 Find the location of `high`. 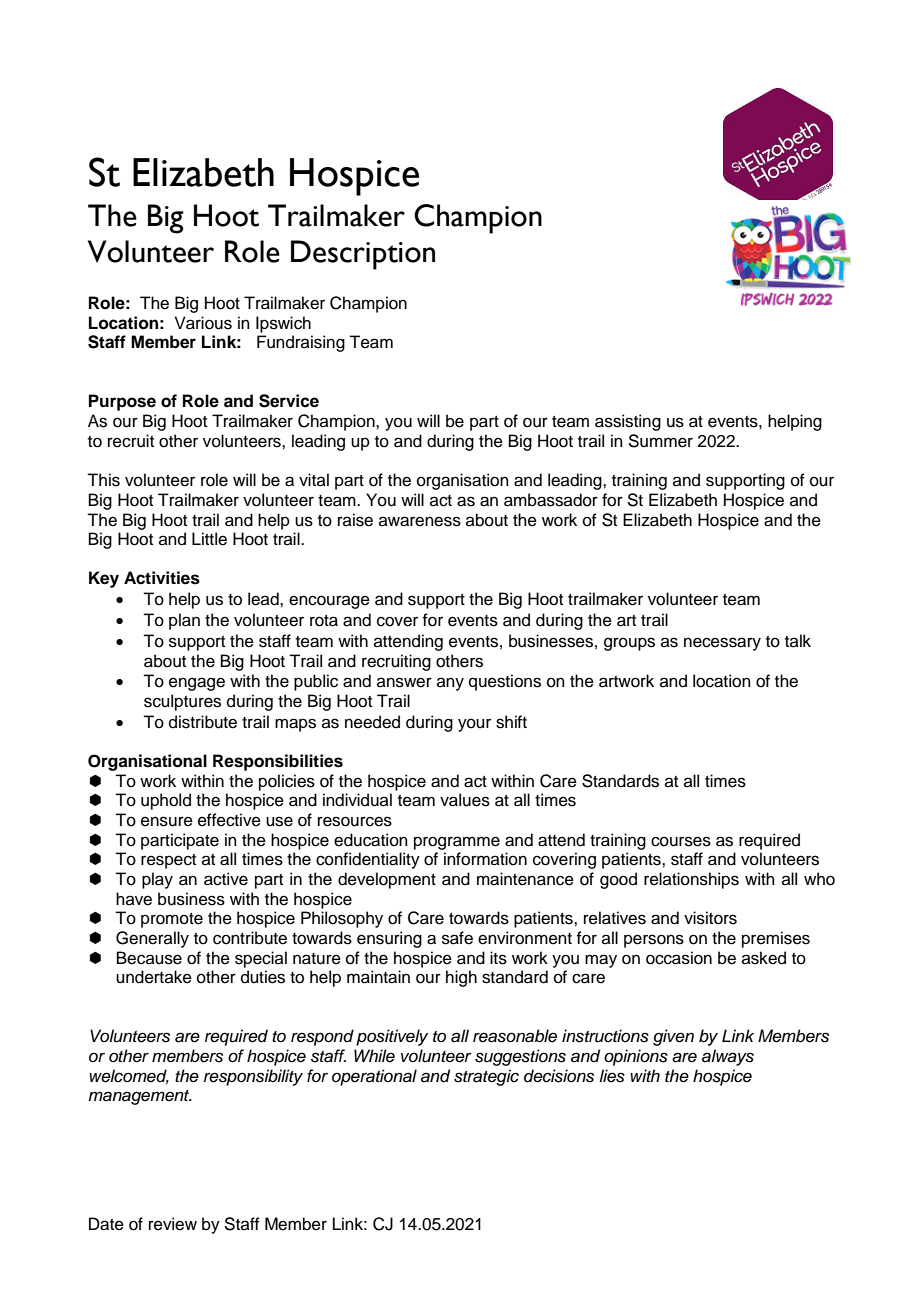

high is located at coordinates (461, 978).
